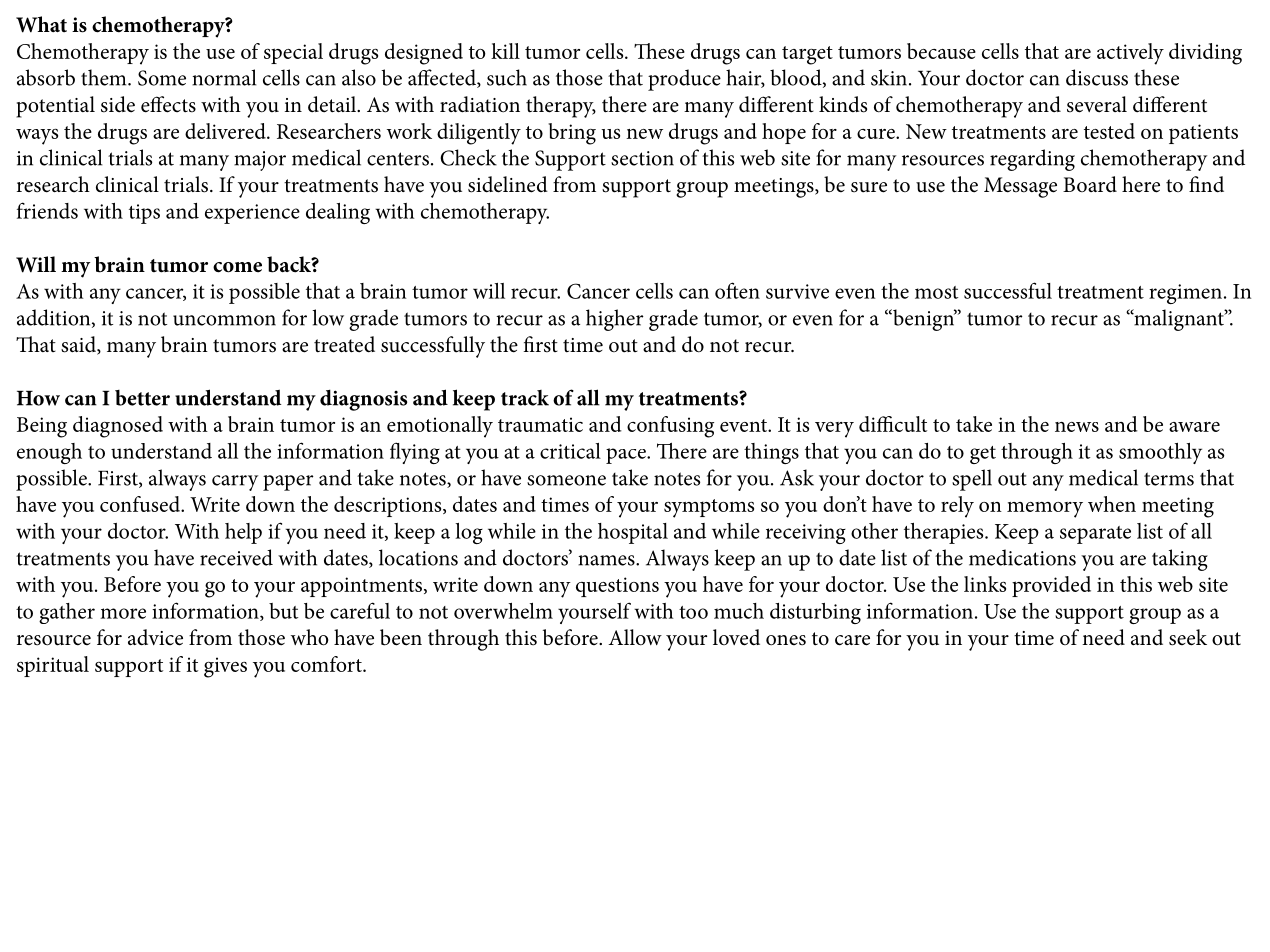  Describe the element at coordinates (737, 290) in the image. I see `often` at that location.
